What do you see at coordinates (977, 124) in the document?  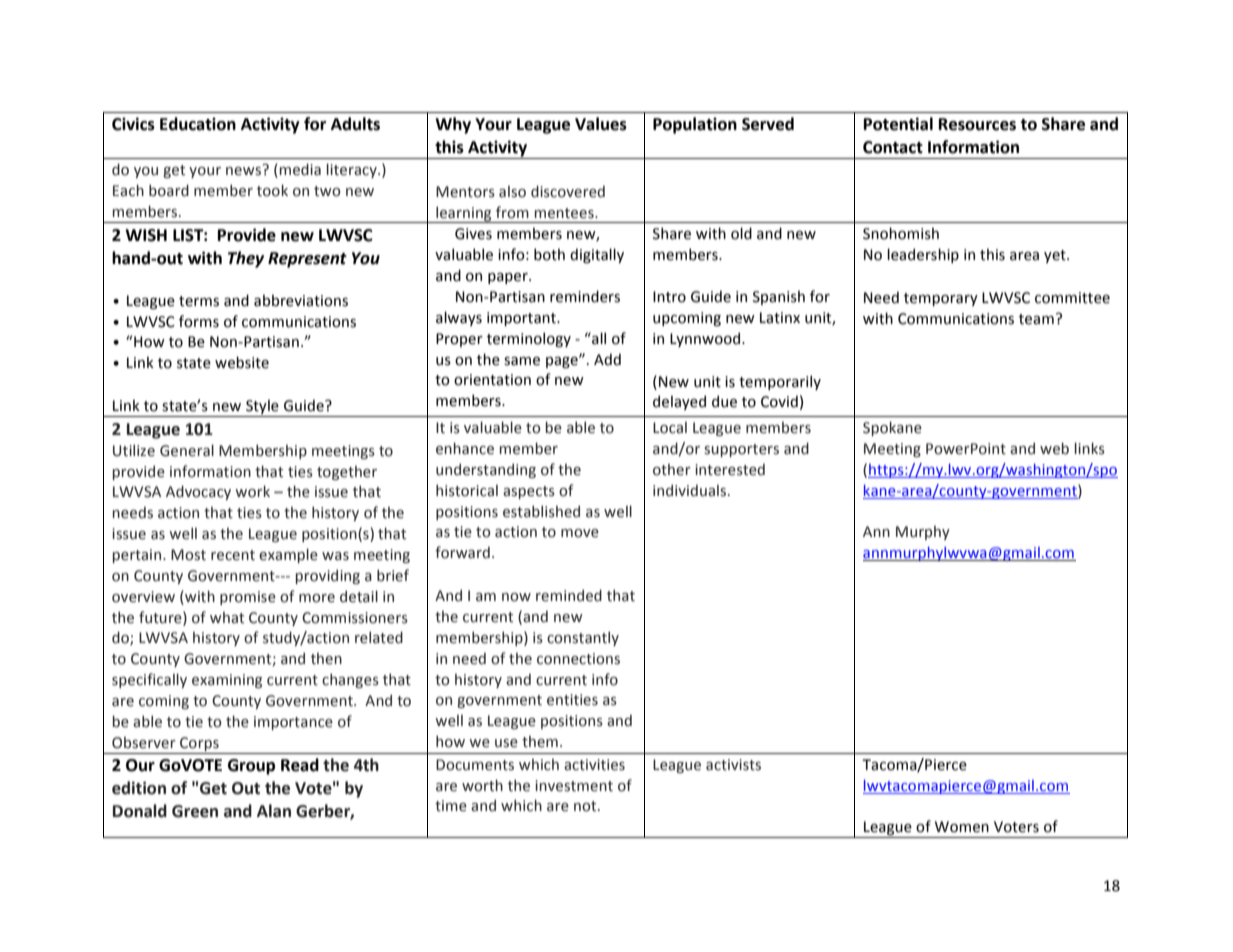 I see `Resources` at bounding box center [977, 124].
